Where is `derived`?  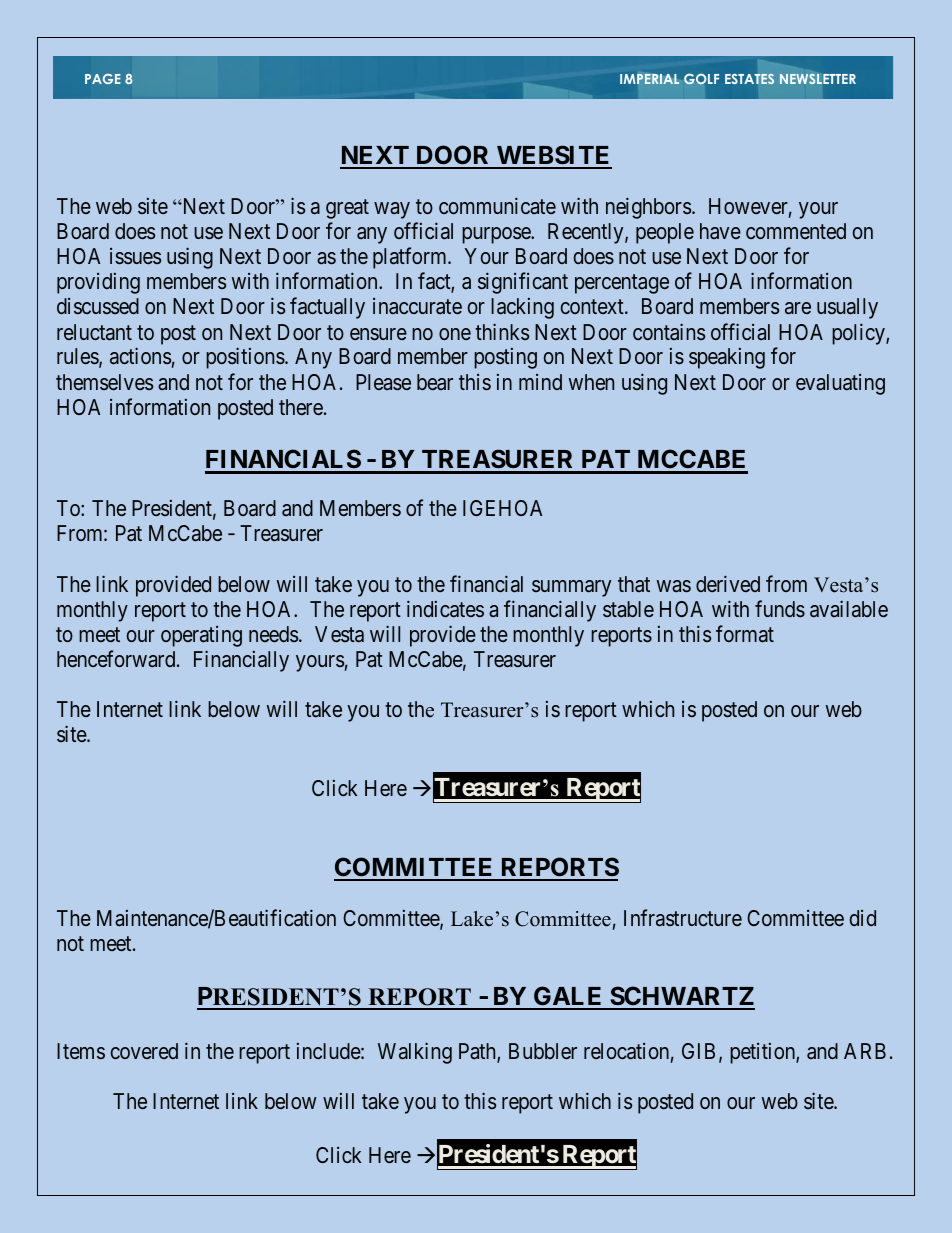
derived is located at coordinates (728, 583).
